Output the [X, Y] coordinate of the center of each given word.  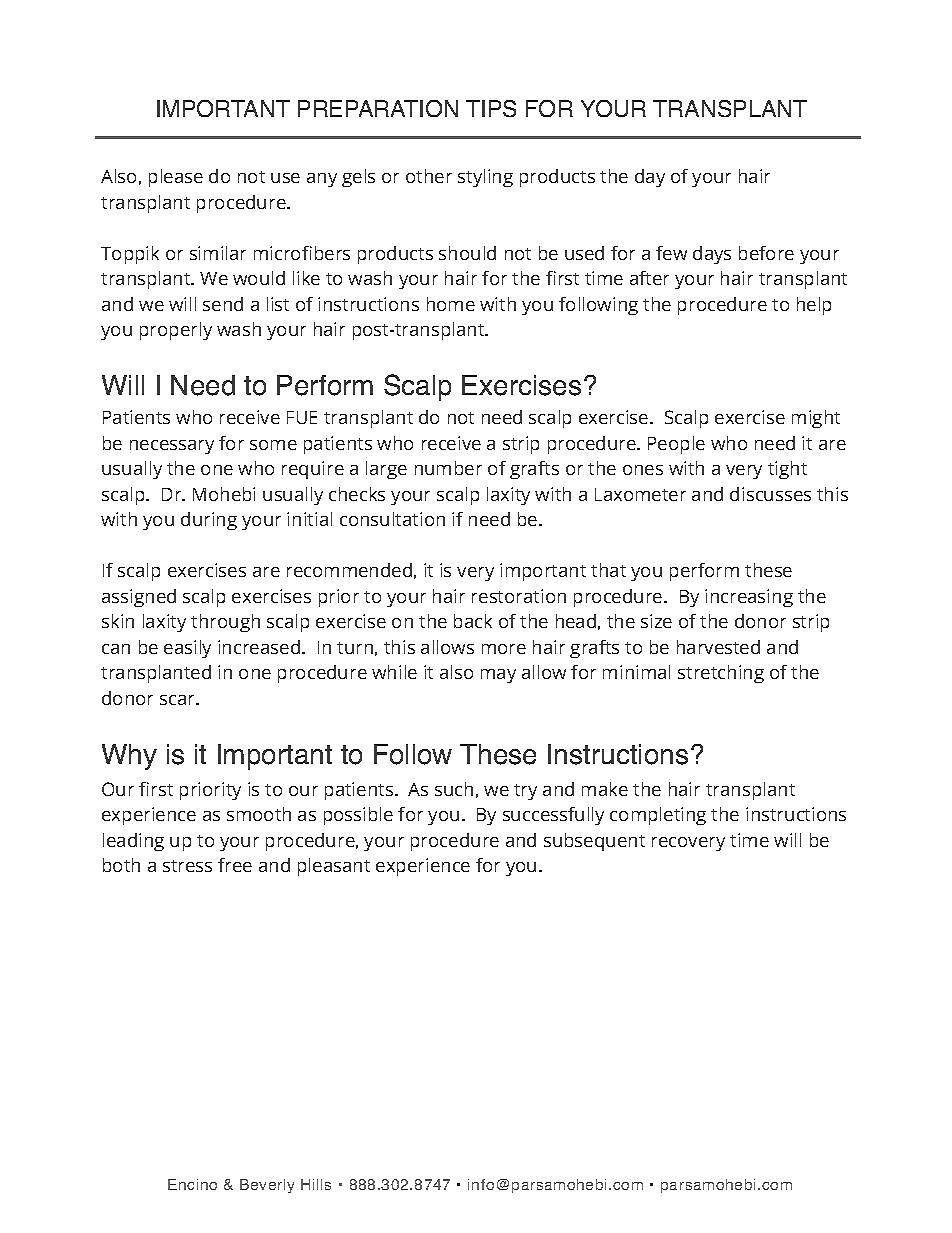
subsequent [594, 842]
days [712, 255]
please [176, 178]
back [473, 621]
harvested [718, 647]
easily [187, 649]
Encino [192, 1184]
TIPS [491, 108]
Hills [316, 1184]
